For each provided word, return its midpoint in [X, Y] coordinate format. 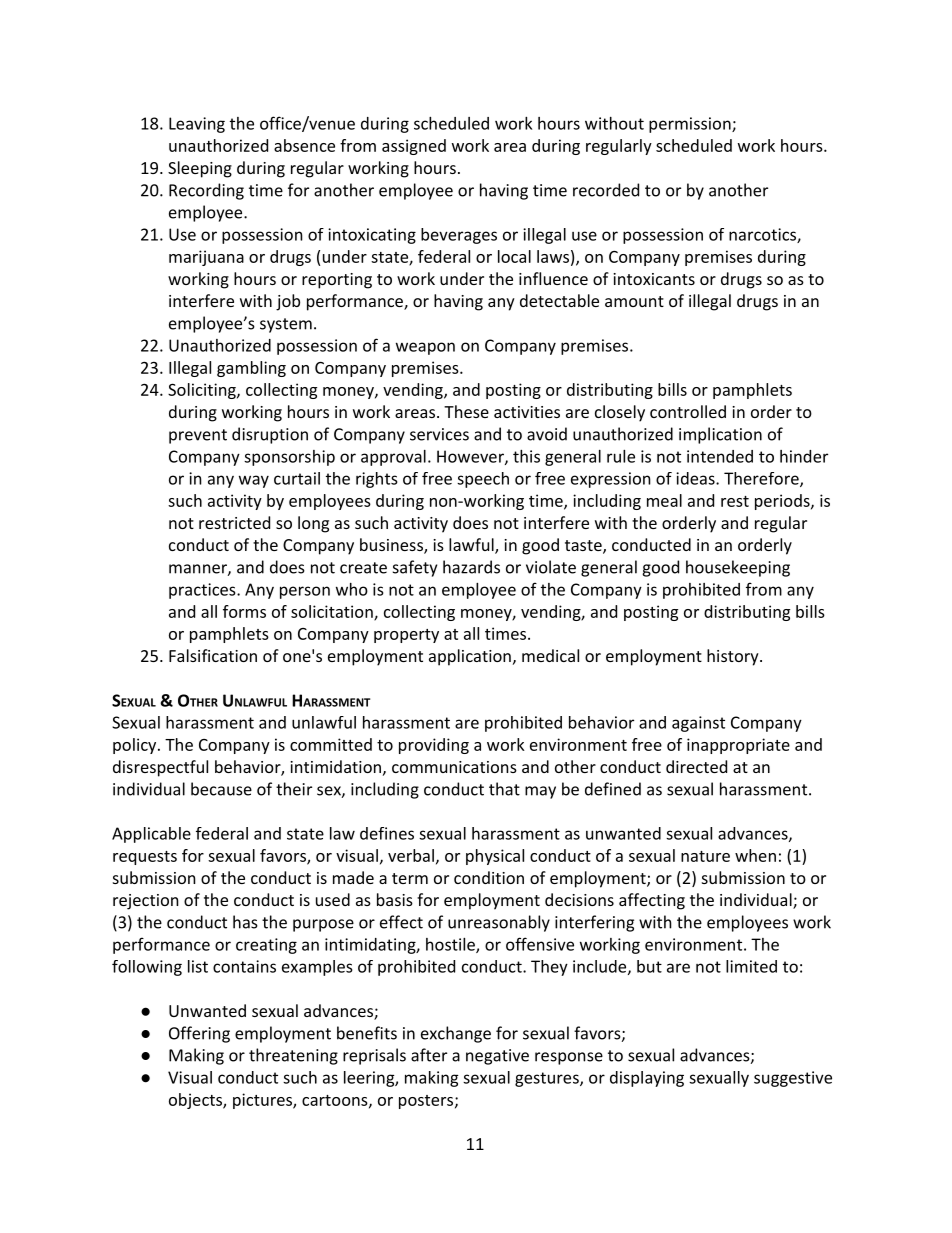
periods [782, 502]
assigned [414, 147]
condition [489, 877]
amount [634, 301]
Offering [199, 1034]
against [698, 724]
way [254, 481]
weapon [425, 348]
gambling [251, 369]
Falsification [213, 655]
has [245, 922]
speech [483, 480]
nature [705, 856]
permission [690, 125]
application [470, 657]
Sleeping [200, 169]
